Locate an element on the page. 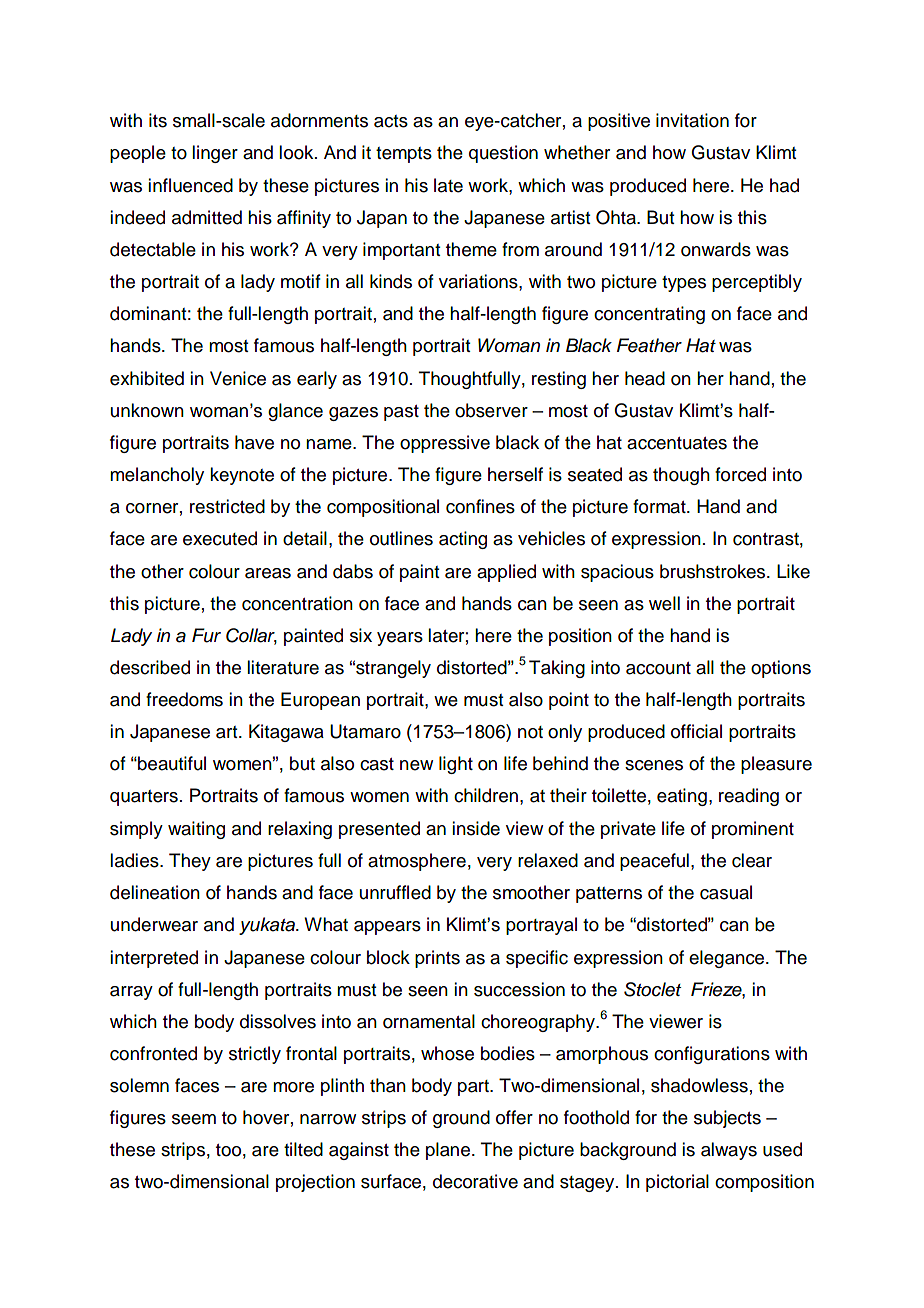  inside is located at coordinates (476, 828).
